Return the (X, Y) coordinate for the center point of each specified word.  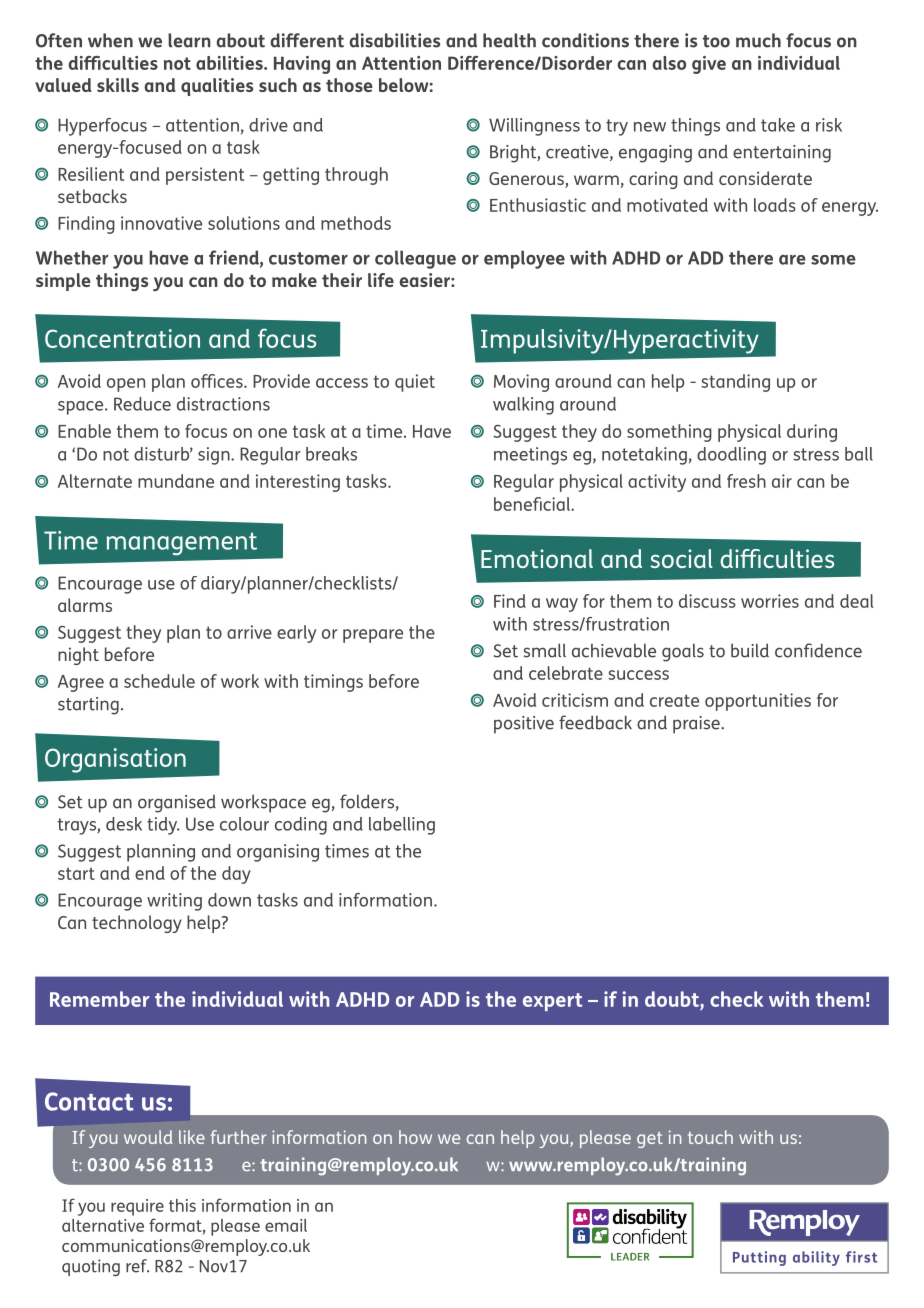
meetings (530, 456)
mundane (176, 481)
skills (118, 85)
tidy (163, 826)
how (415, 1137)
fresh (746, 481)
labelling (402, 826)
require (137, 1207)
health (509, 40)
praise (697, 725)
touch (710, 1137)
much (758, 40)
